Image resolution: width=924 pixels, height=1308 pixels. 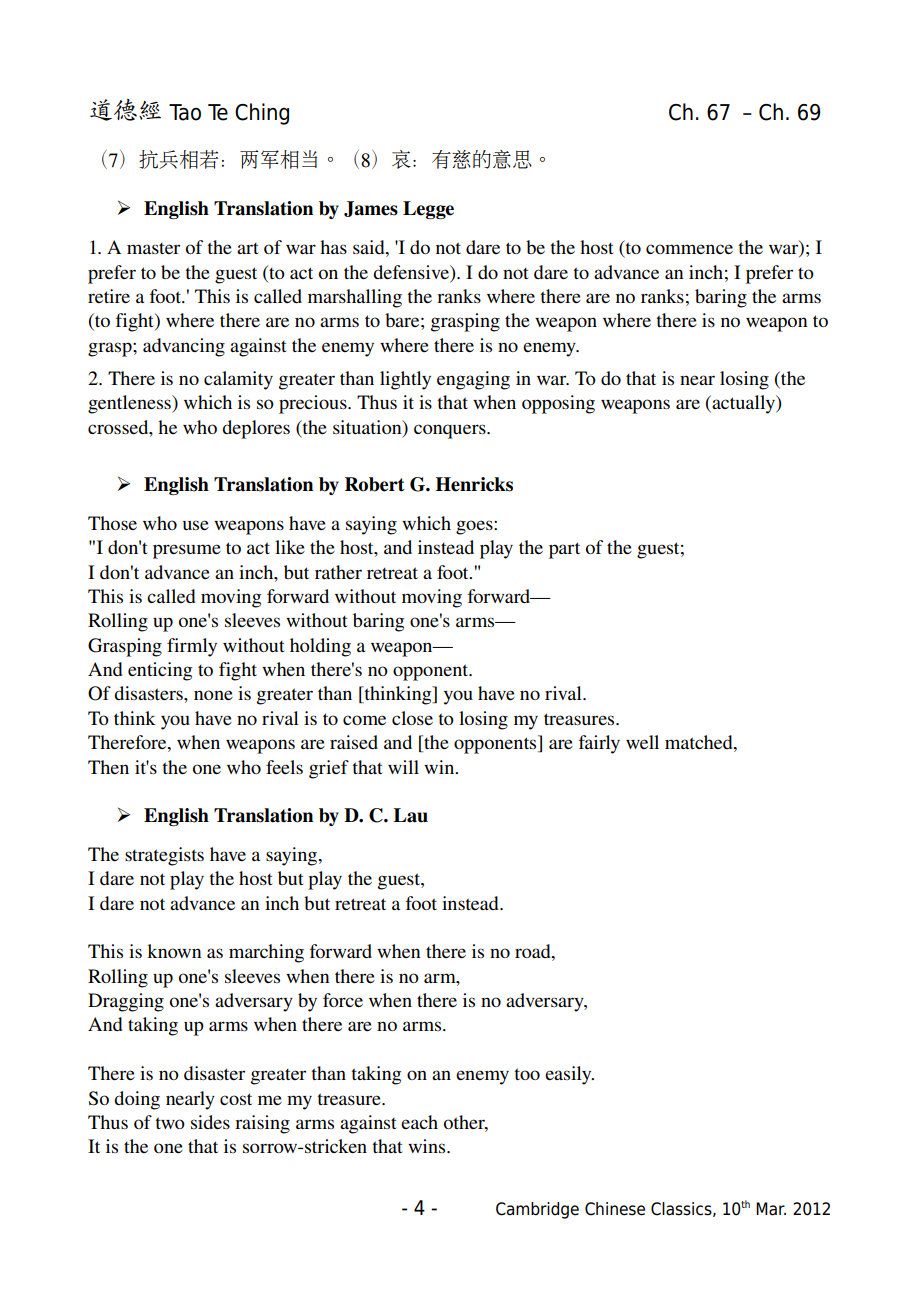 What do you see at coordinates (689, 249) in the image?
I see `commence` at bounding box center [689, 249].
